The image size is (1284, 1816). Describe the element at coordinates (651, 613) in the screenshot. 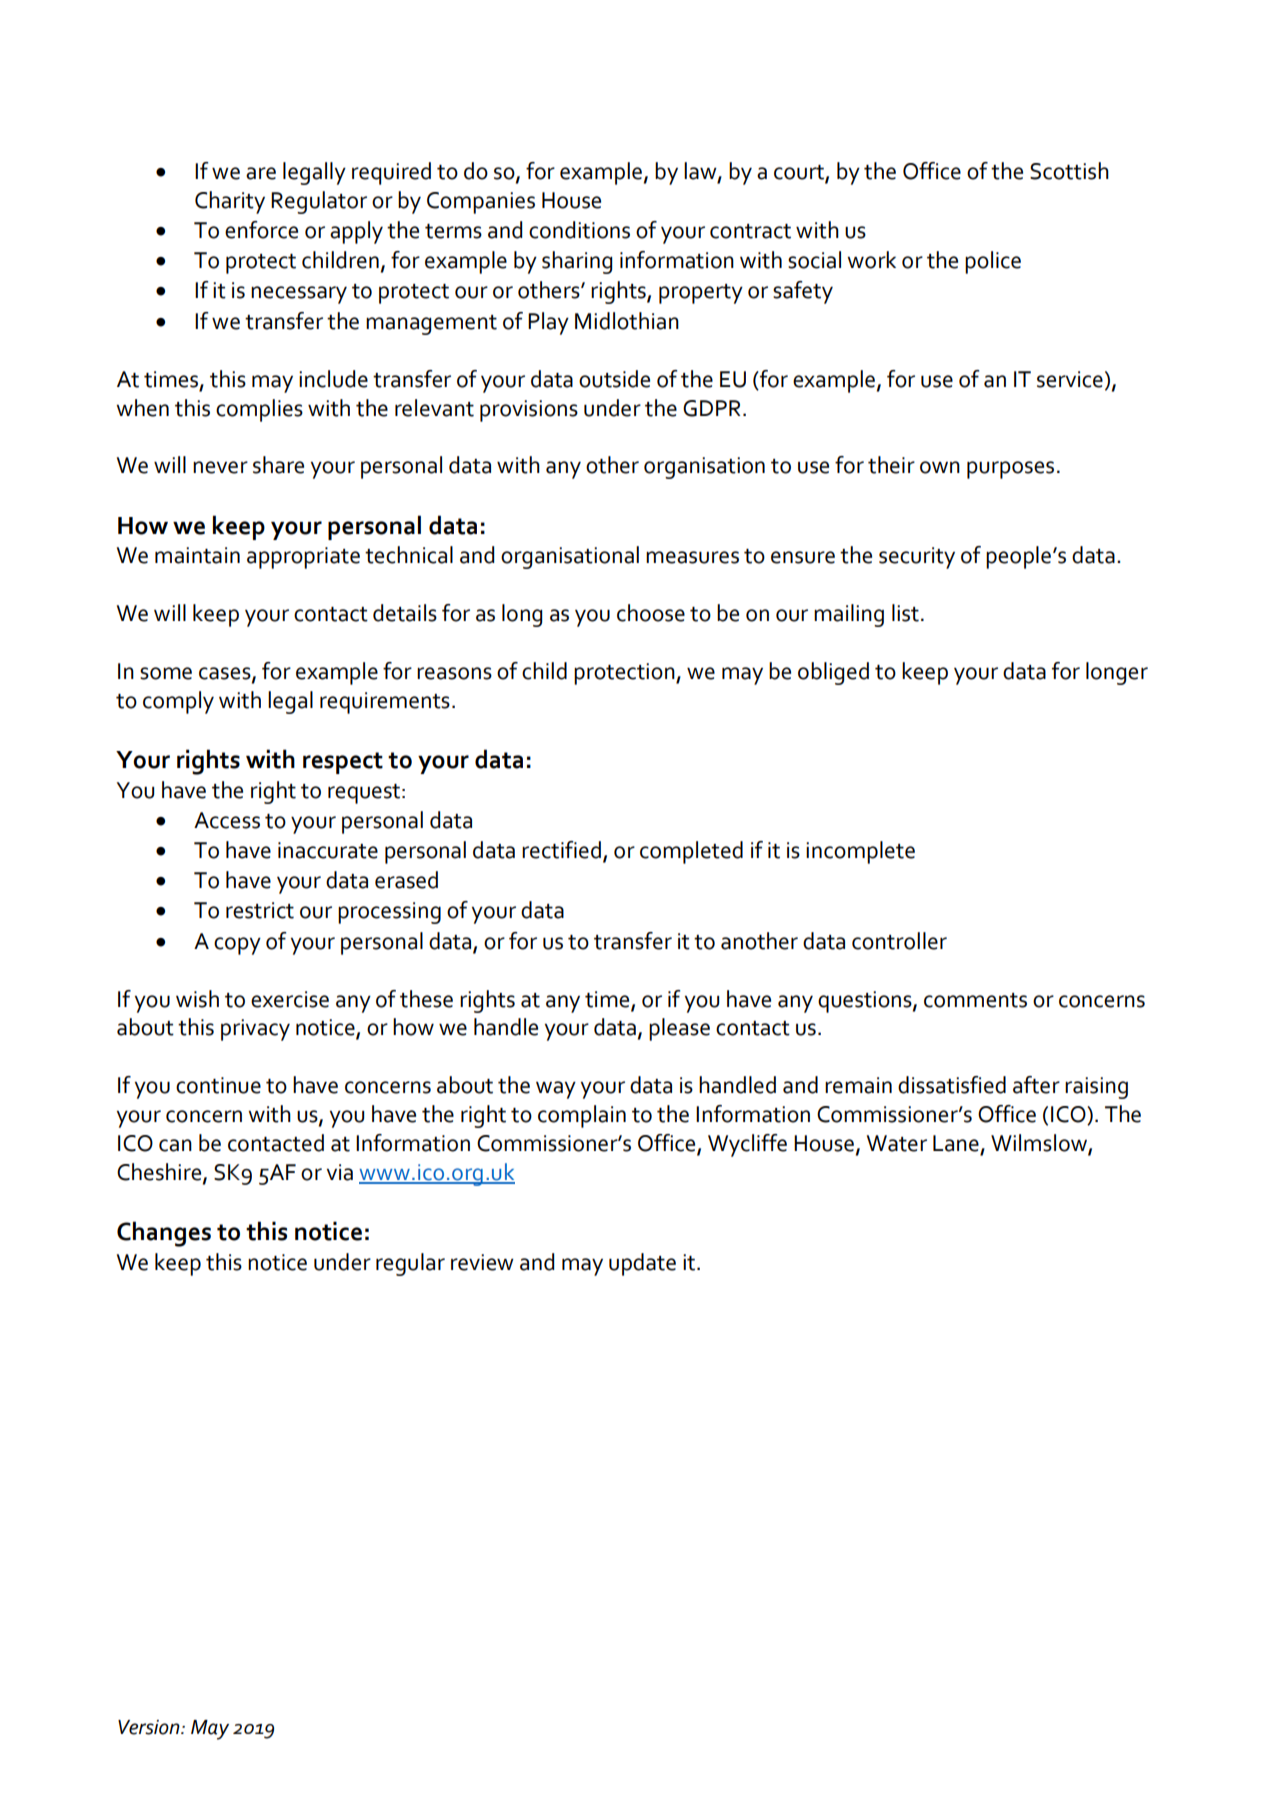

I see `choose` at that location.
